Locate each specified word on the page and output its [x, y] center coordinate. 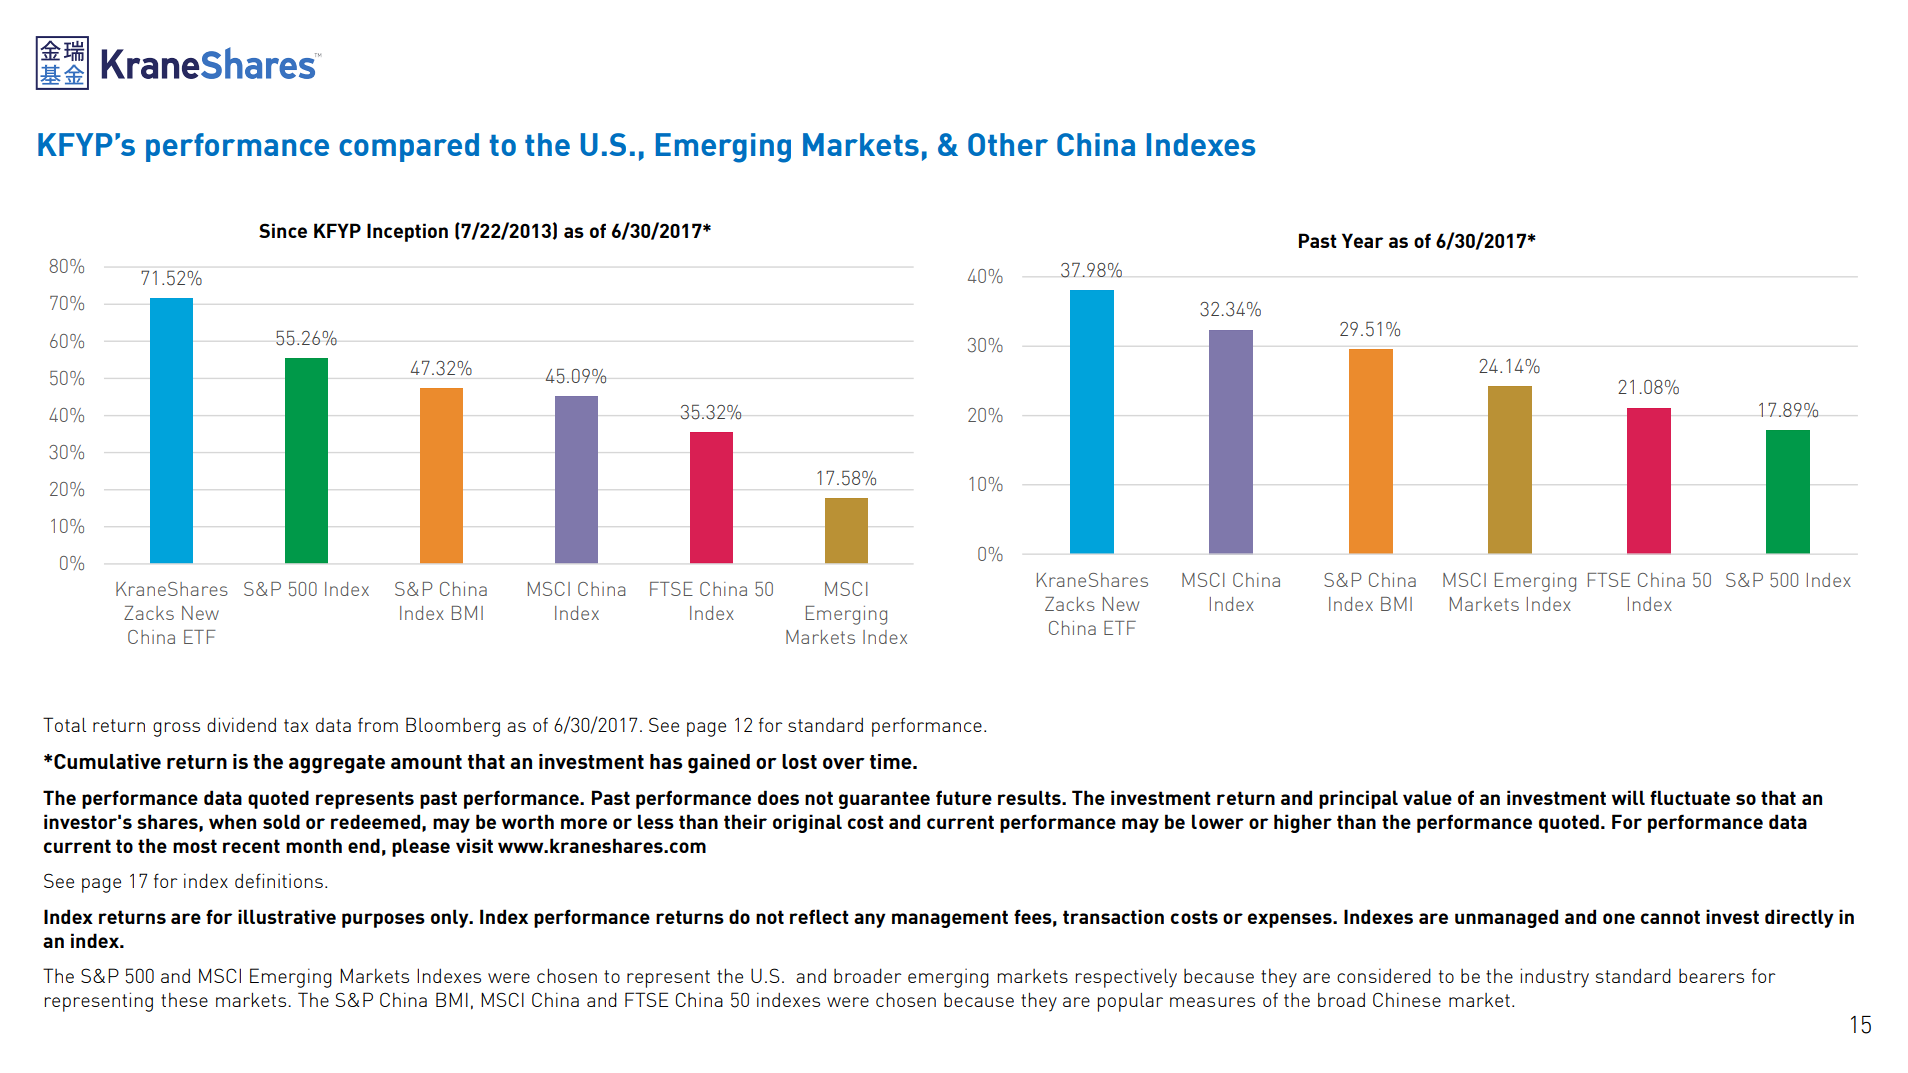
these [184, 1000]
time [892, 761]
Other [1008, 144]
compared [409, 147]
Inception [407, 232]
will [1628, 797]
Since [283, 230]
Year [1362, 240]
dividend [241, 724]
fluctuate [1690, 797]
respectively [1126, 978]
